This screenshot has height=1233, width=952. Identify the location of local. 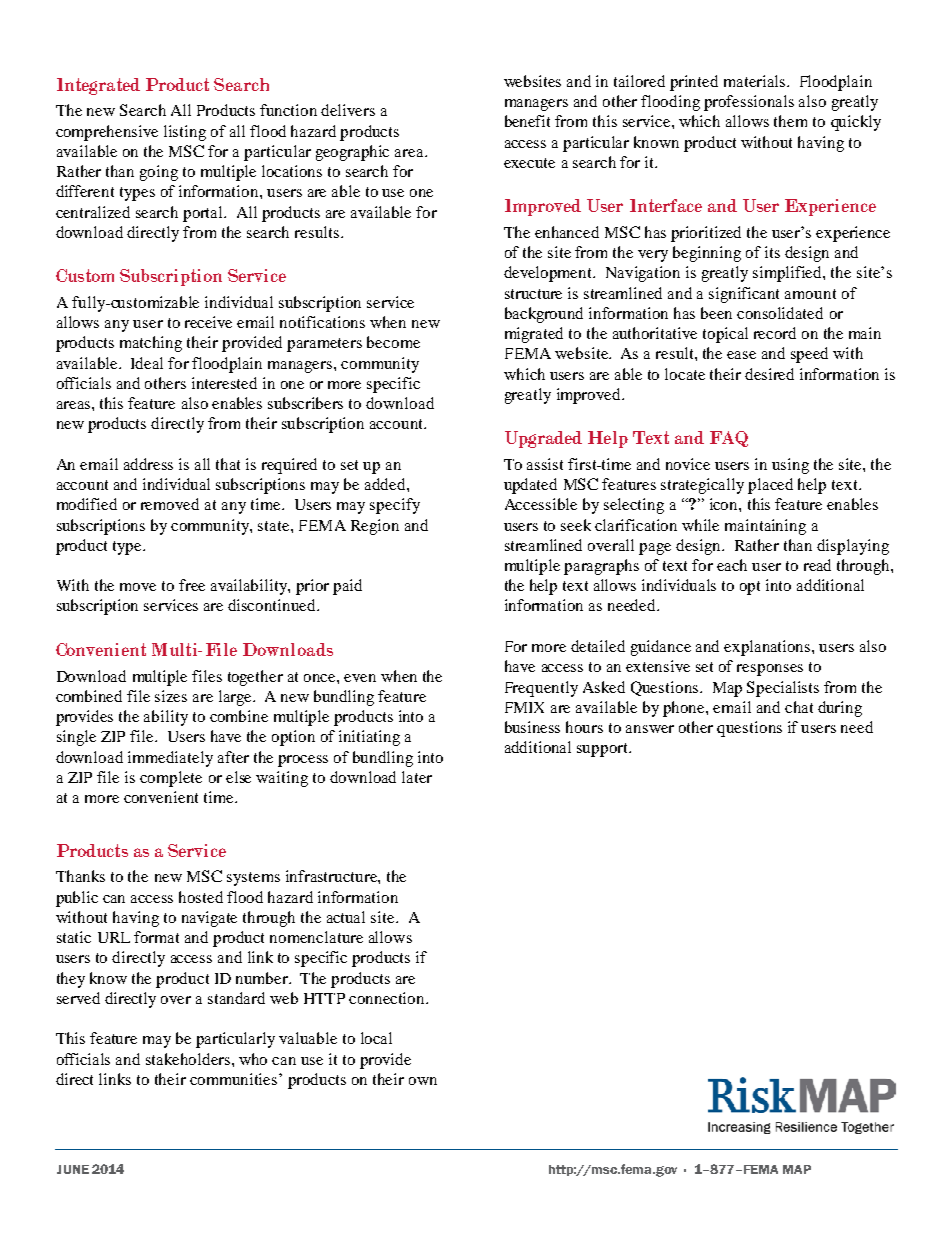
(376, 1038).
